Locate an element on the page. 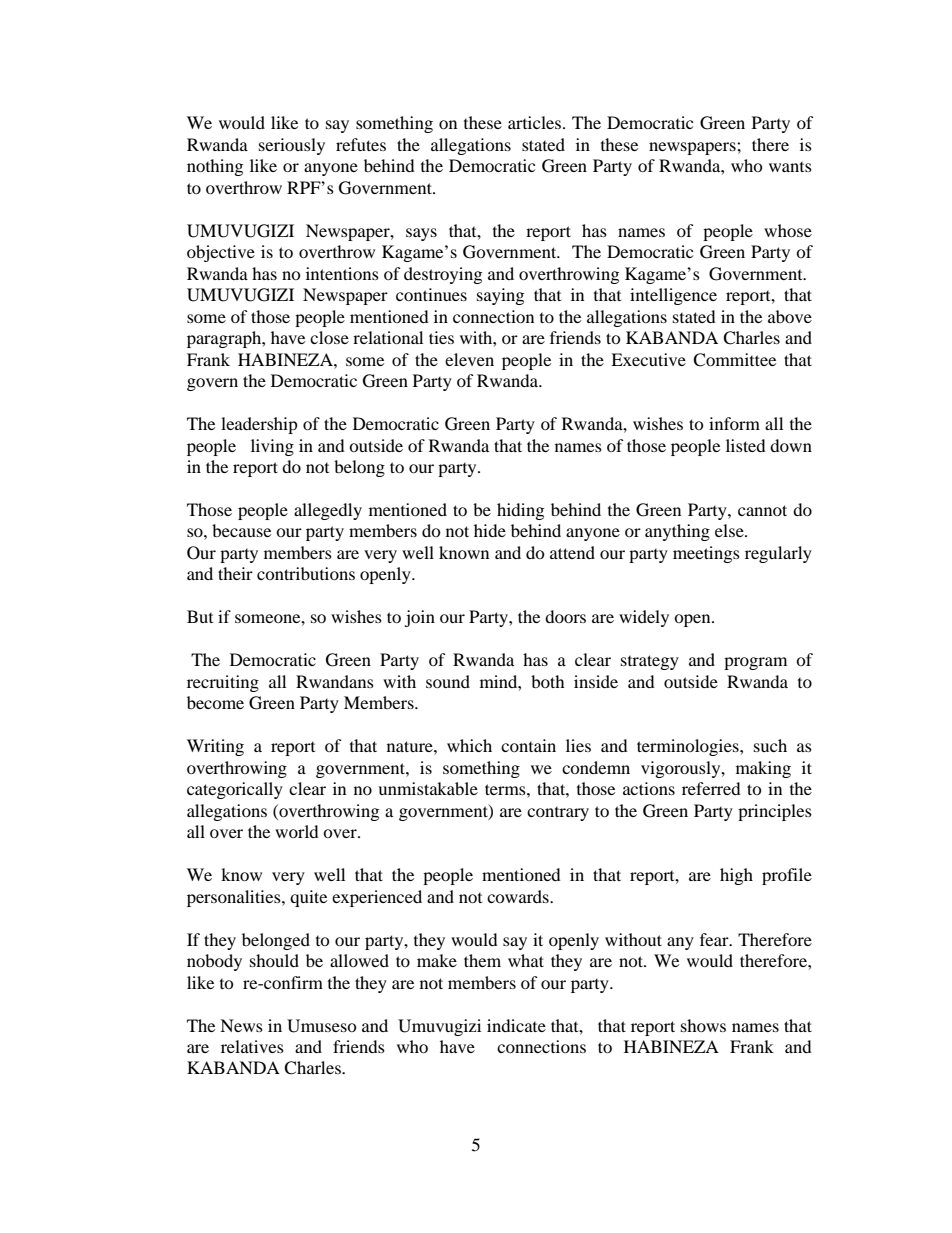 This page has height=1233, width=952. shows is located at coordinates (703, 1025).
